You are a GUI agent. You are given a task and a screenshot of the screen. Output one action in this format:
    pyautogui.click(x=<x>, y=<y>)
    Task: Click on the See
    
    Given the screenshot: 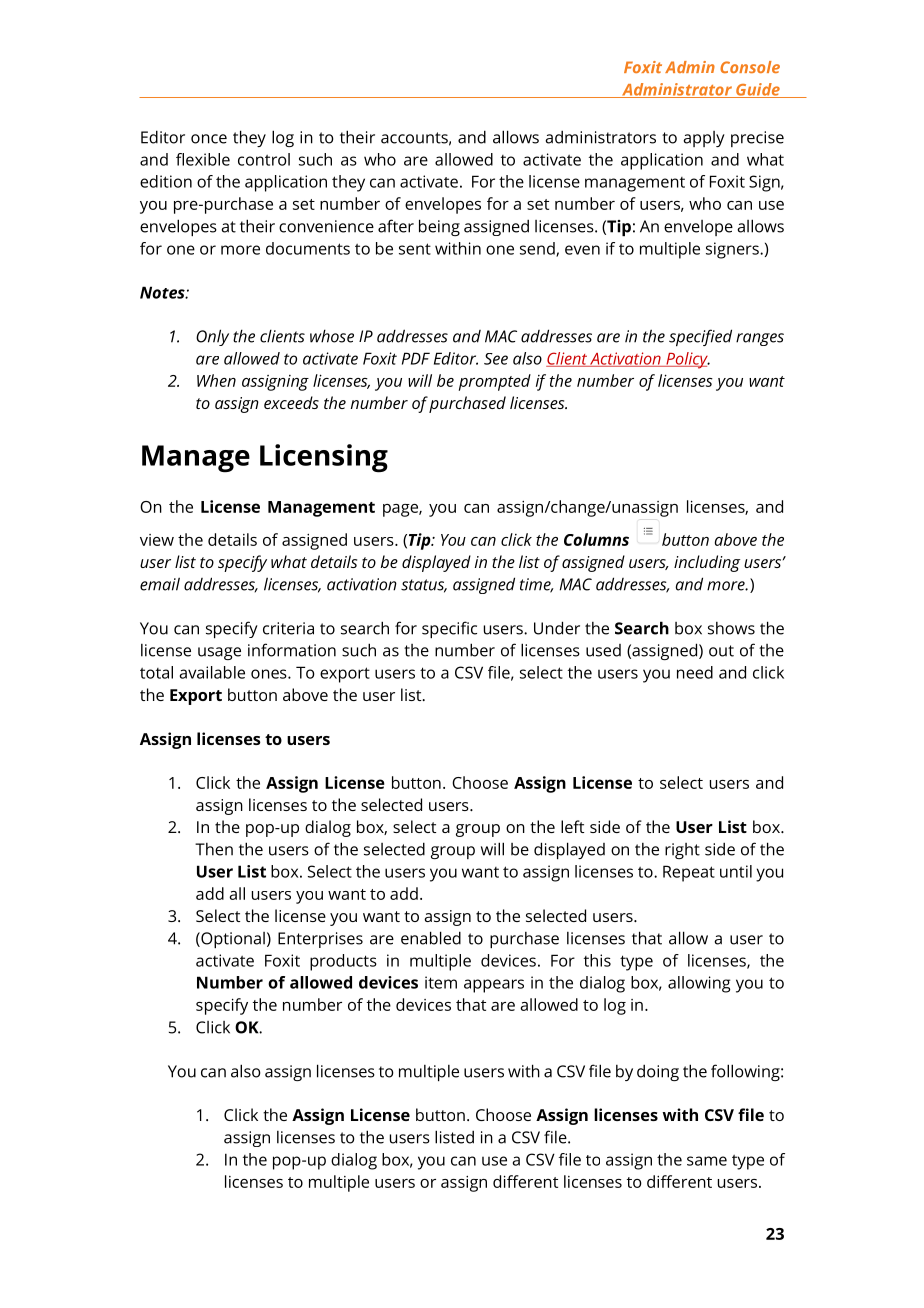 What is the action you would take?
    pyautogui.click(x=496, y=359)
